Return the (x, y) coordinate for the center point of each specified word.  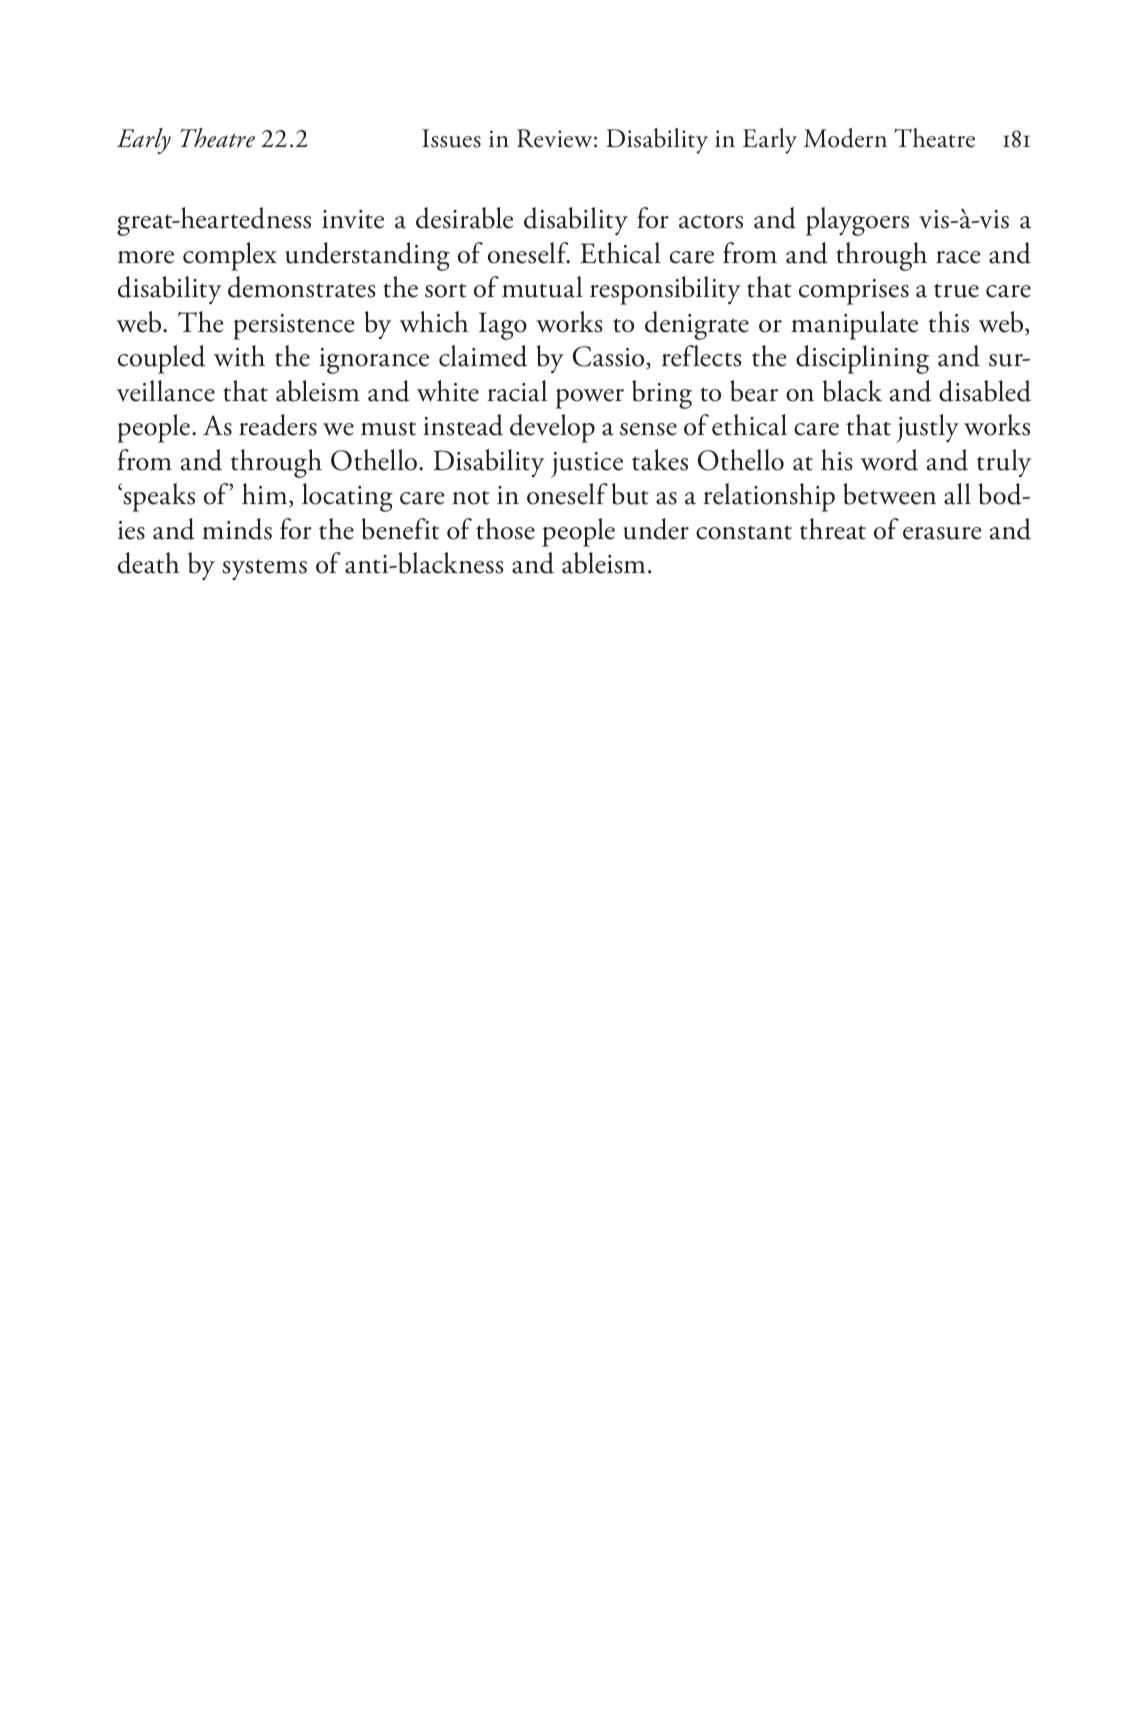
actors (711, 221)
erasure (942, 533)
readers (278, 425)
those (505, 529)
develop (552, 428)
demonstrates (301, 287)
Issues (451, 138)
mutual (542, 287)
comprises (854, 292)
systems (264, 569)
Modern (845, 138)
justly (927, 428)
